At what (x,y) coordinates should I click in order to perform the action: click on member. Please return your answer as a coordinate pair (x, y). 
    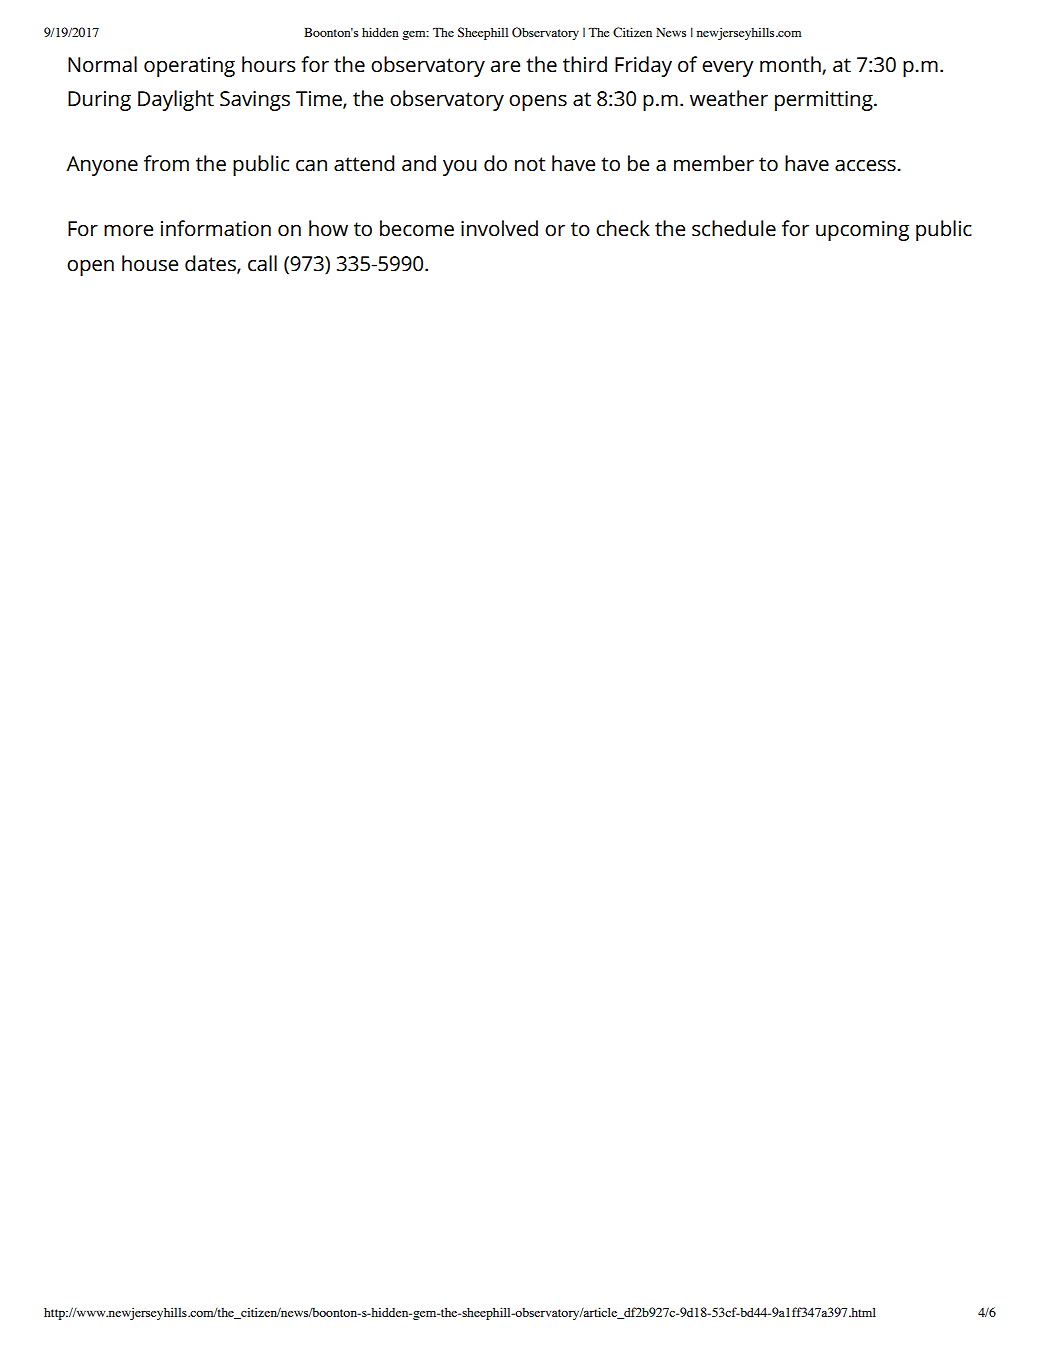
    Looking at the image, I should click on (714, 163).
